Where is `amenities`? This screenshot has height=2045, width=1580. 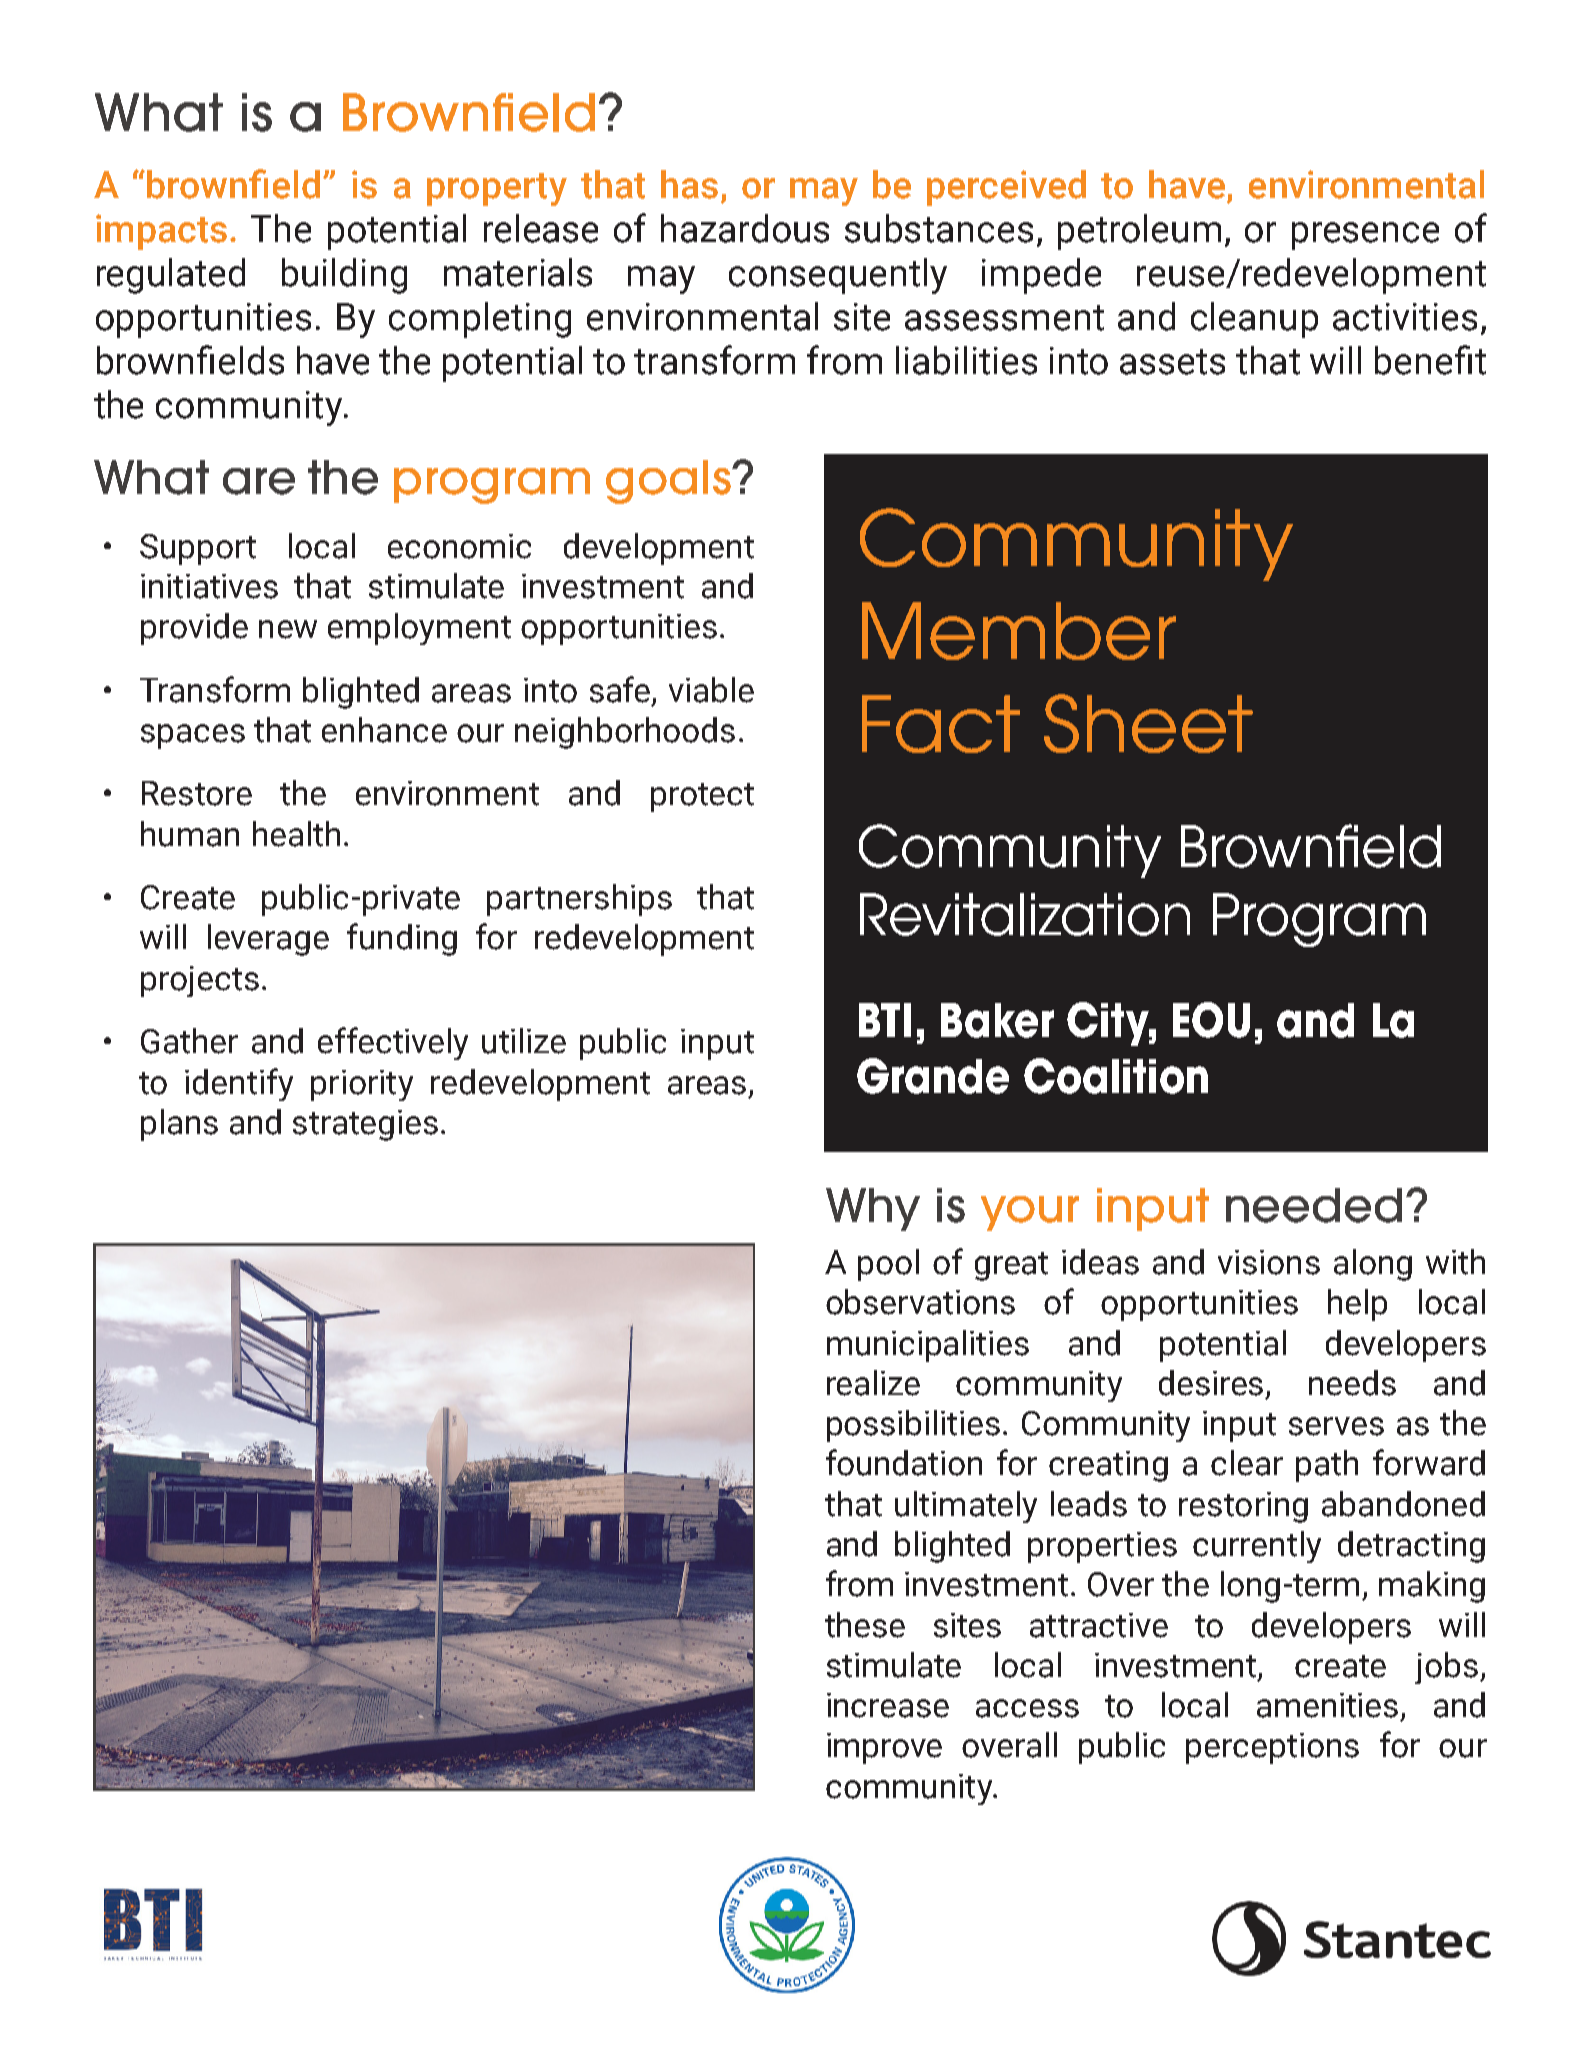 amenities is located at coordinates (1327, 1705).
